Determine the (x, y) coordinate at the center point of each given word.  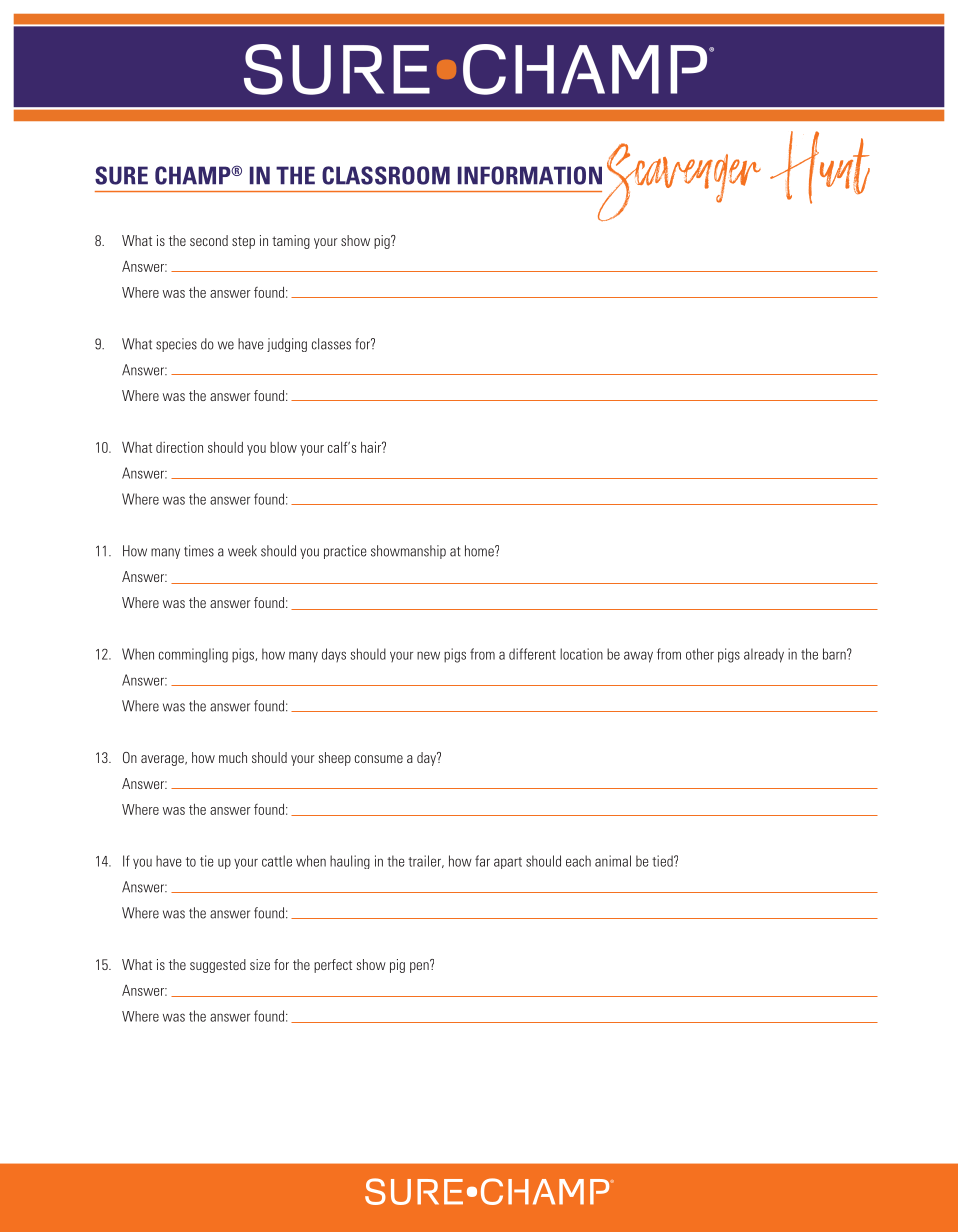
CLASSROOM (386, 175)
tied (663, 861)
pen (420, 966)
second (209, 240)
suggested (218, 966)
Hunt (820, 167)
